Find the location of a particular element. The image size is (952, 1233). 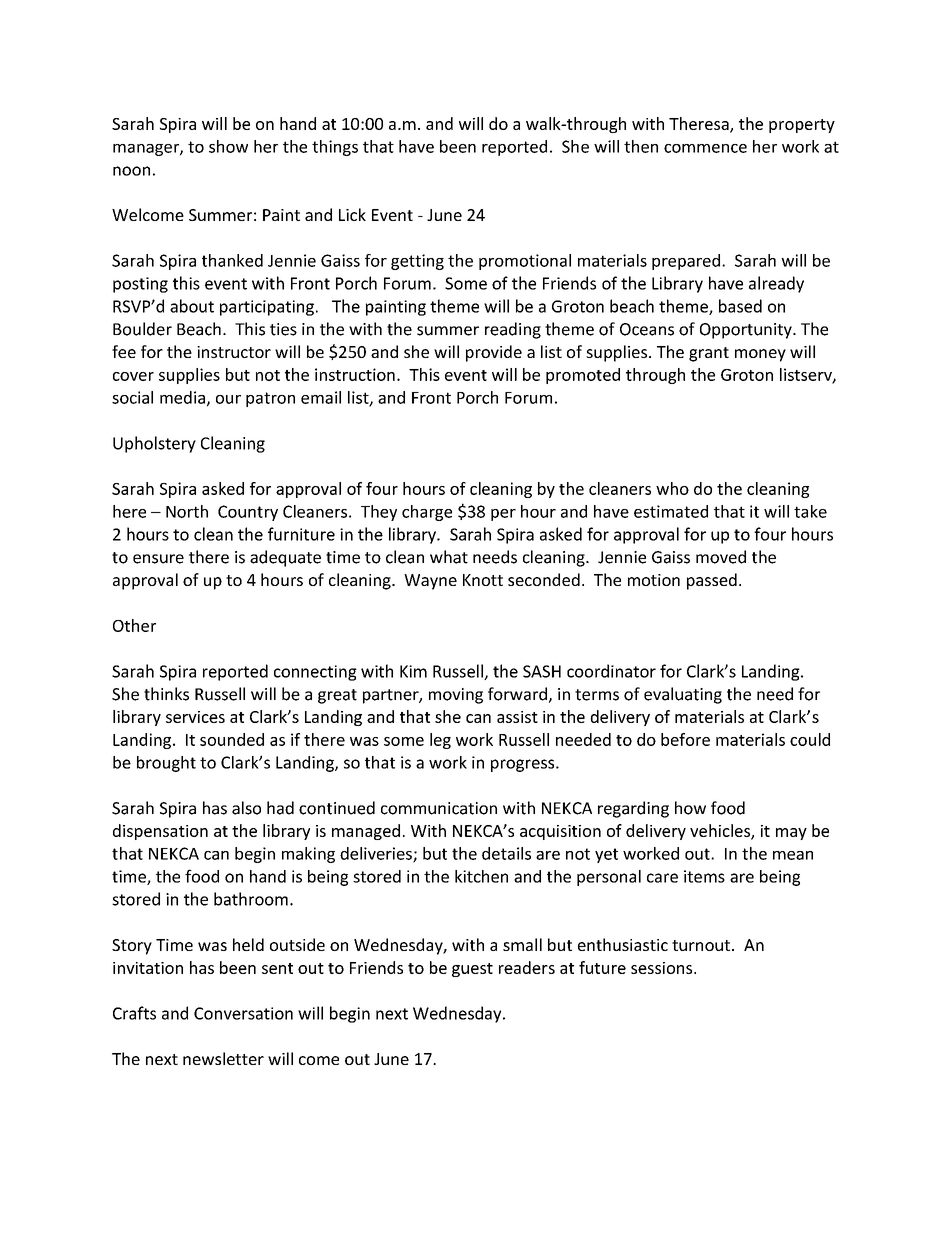

guest is located at coordinates (472, 970).
